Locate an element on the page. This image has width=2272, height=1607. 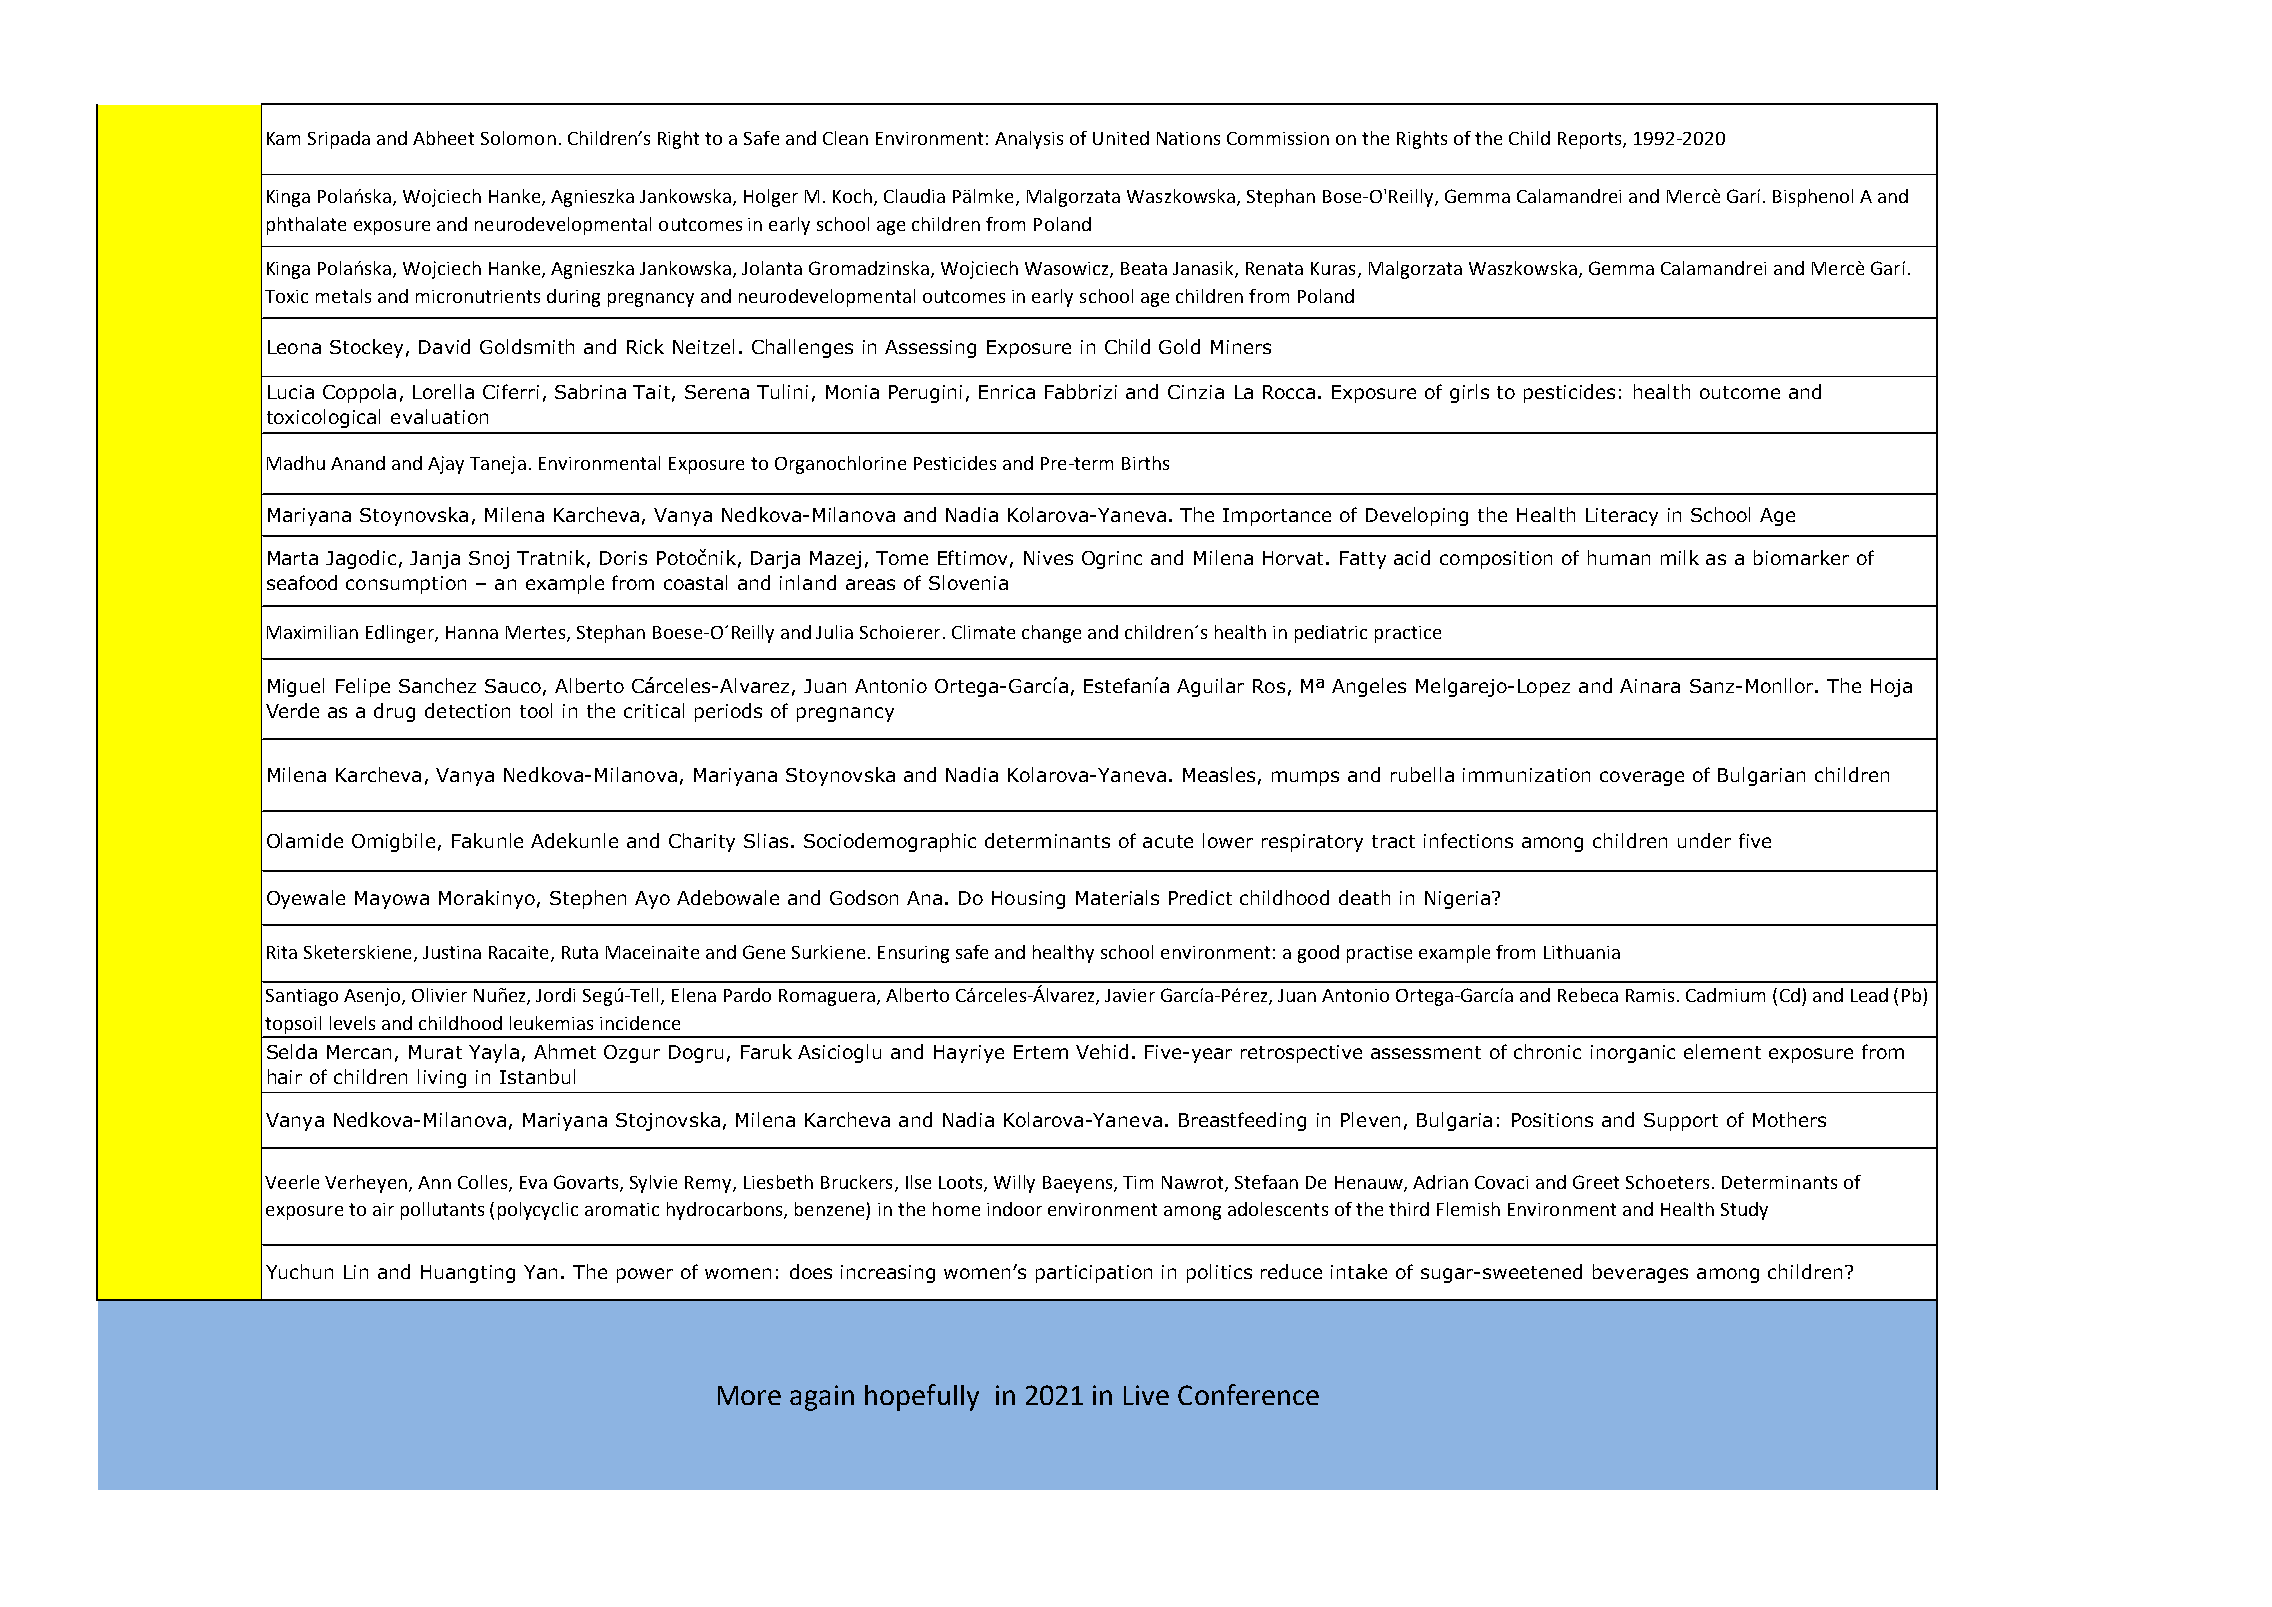
Olivier is located at coordinates (439, 995).
